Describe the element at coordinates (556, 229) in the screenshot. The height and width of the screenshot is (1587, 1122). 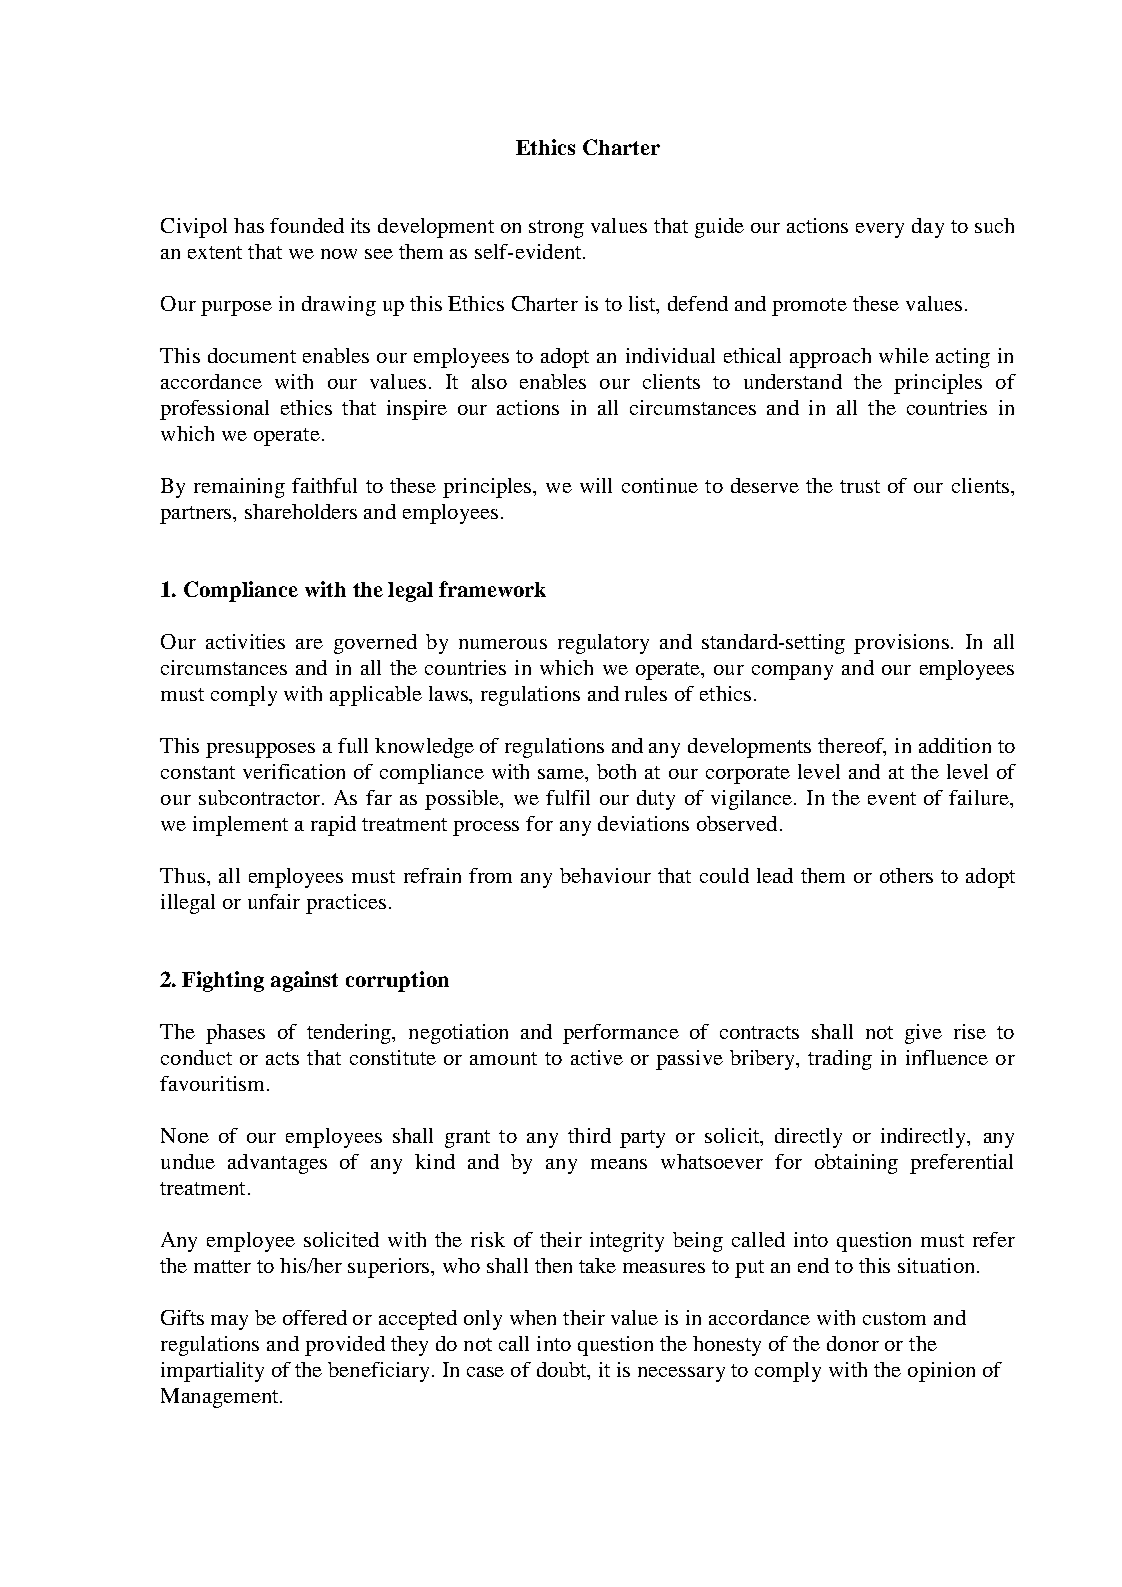
I see `strong` at that location.
